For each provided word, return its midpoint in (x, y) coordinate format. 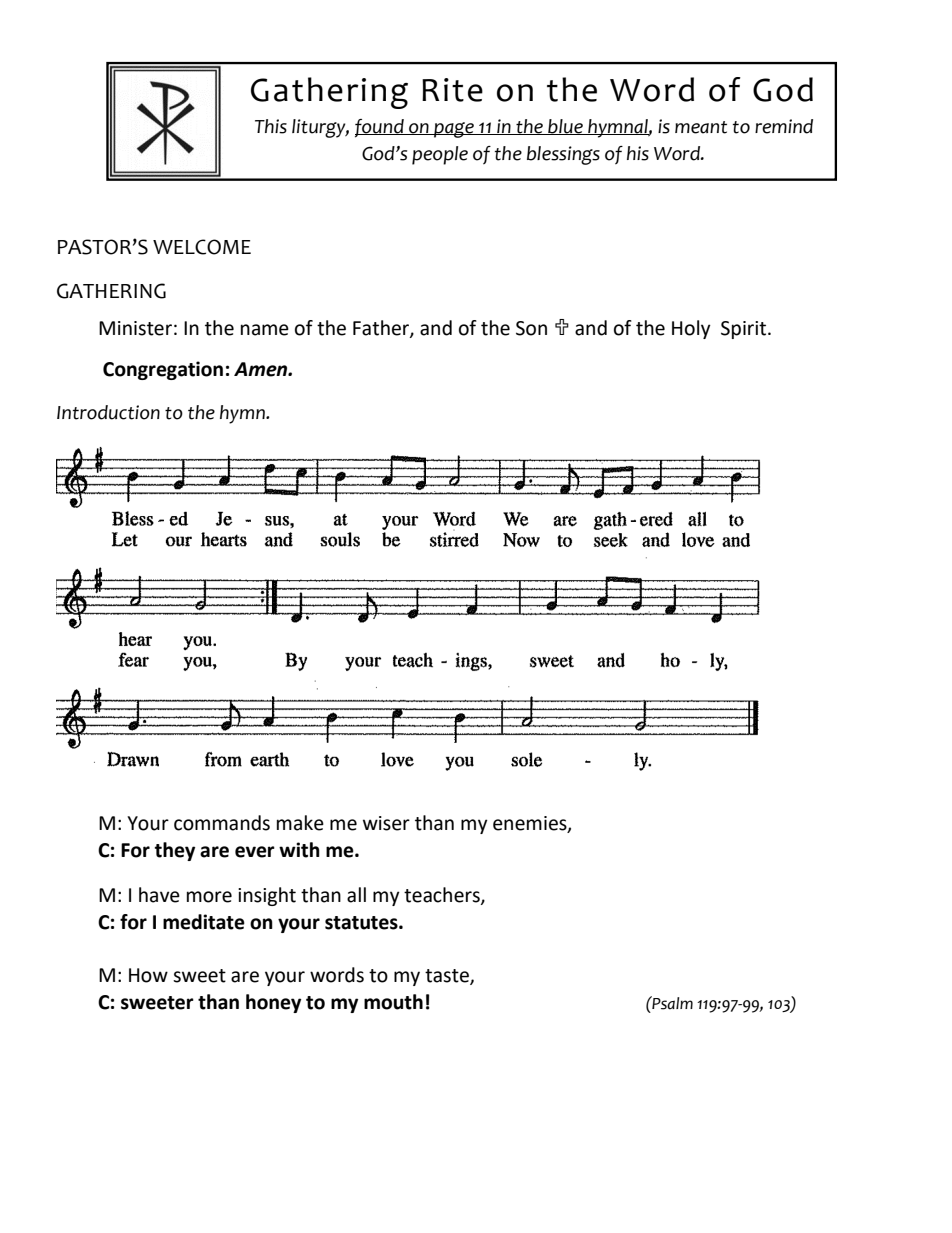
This (271, 126)
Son (531, 328)
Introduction (108, 412)
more (209, 897)
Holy (691, 329)
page (454, 130)
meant (701, 127)
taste (448, 977)
